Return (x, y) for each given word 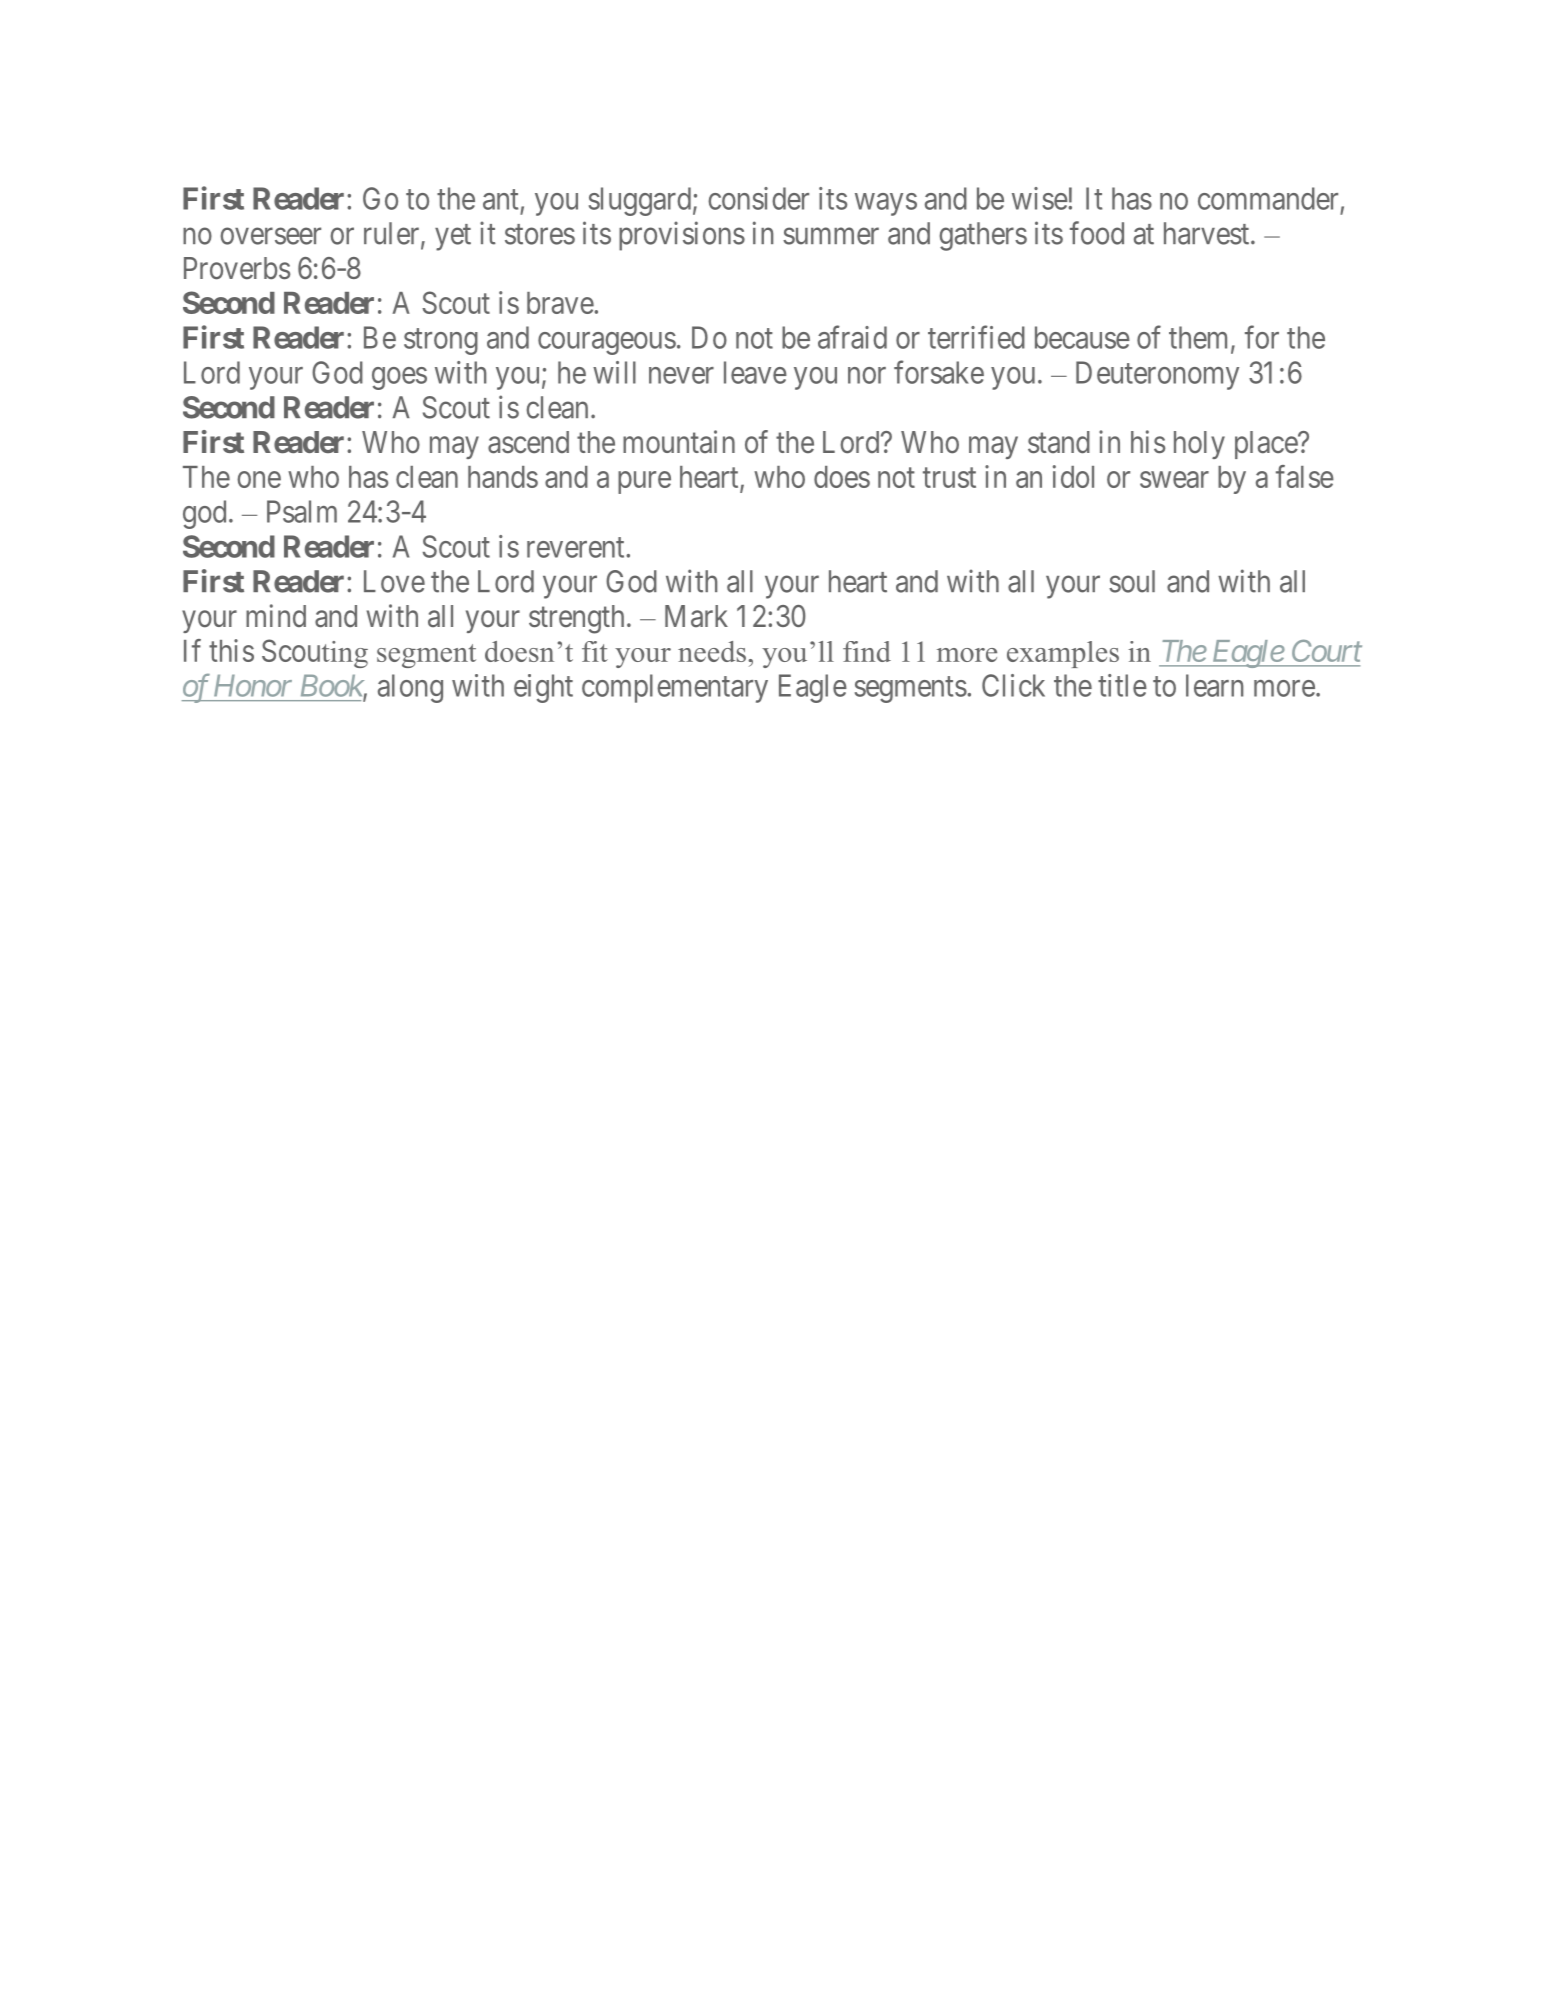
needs (712, 651)
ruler (393, 234)
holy (1199, 445)
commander (1268, 198)
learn (1214, 685)
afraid (852, 337)
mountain (679, 441)
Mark (696, 616)
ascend (528, 442)
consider (758, 198)
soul (1132, 581)
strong (441, 342)
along (410, 688)
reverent (577, 547)
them (1200, 338)
